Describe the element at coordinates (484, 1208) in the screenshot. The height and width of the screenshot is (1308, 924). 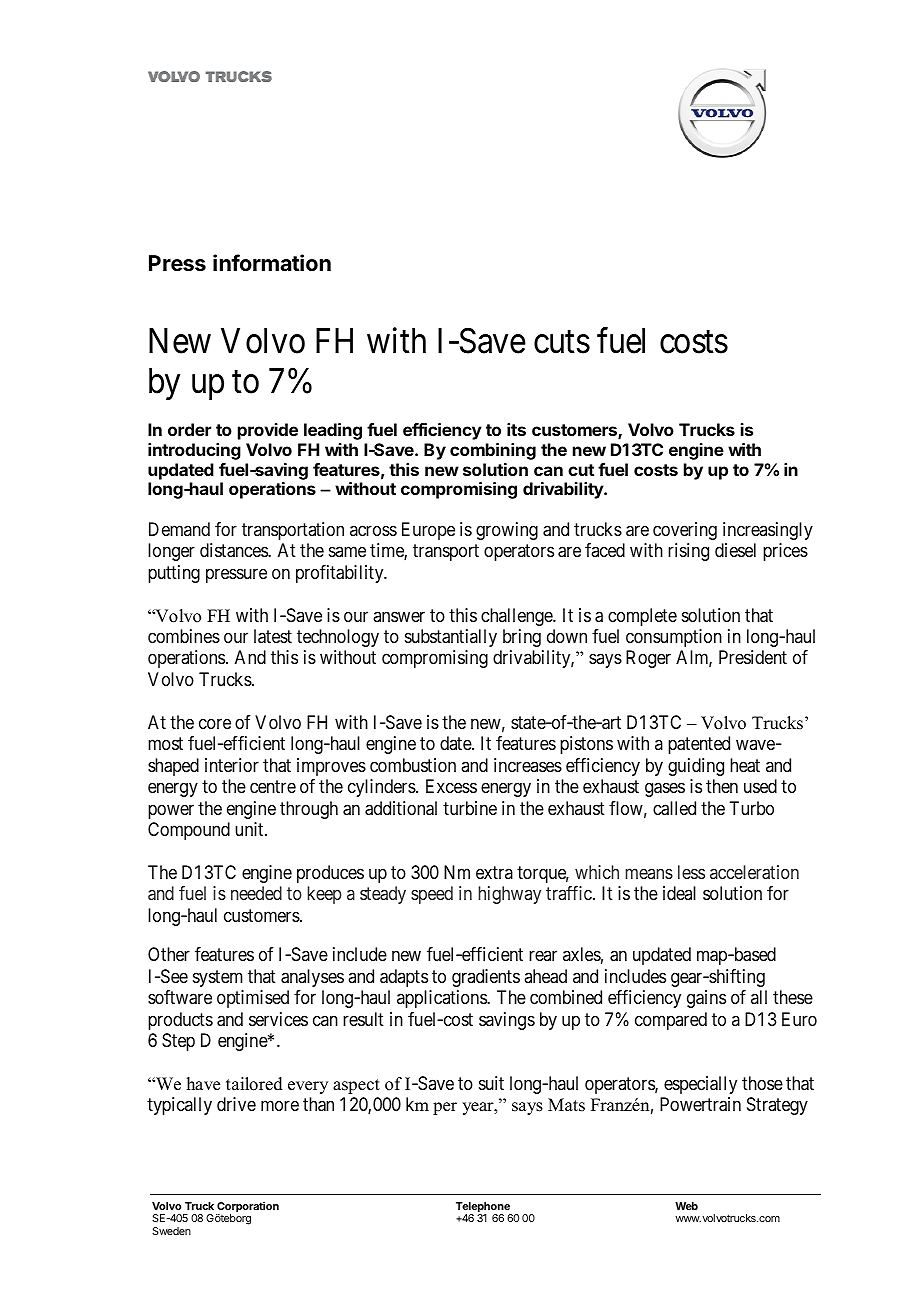
I see `Telephone` at that location.
